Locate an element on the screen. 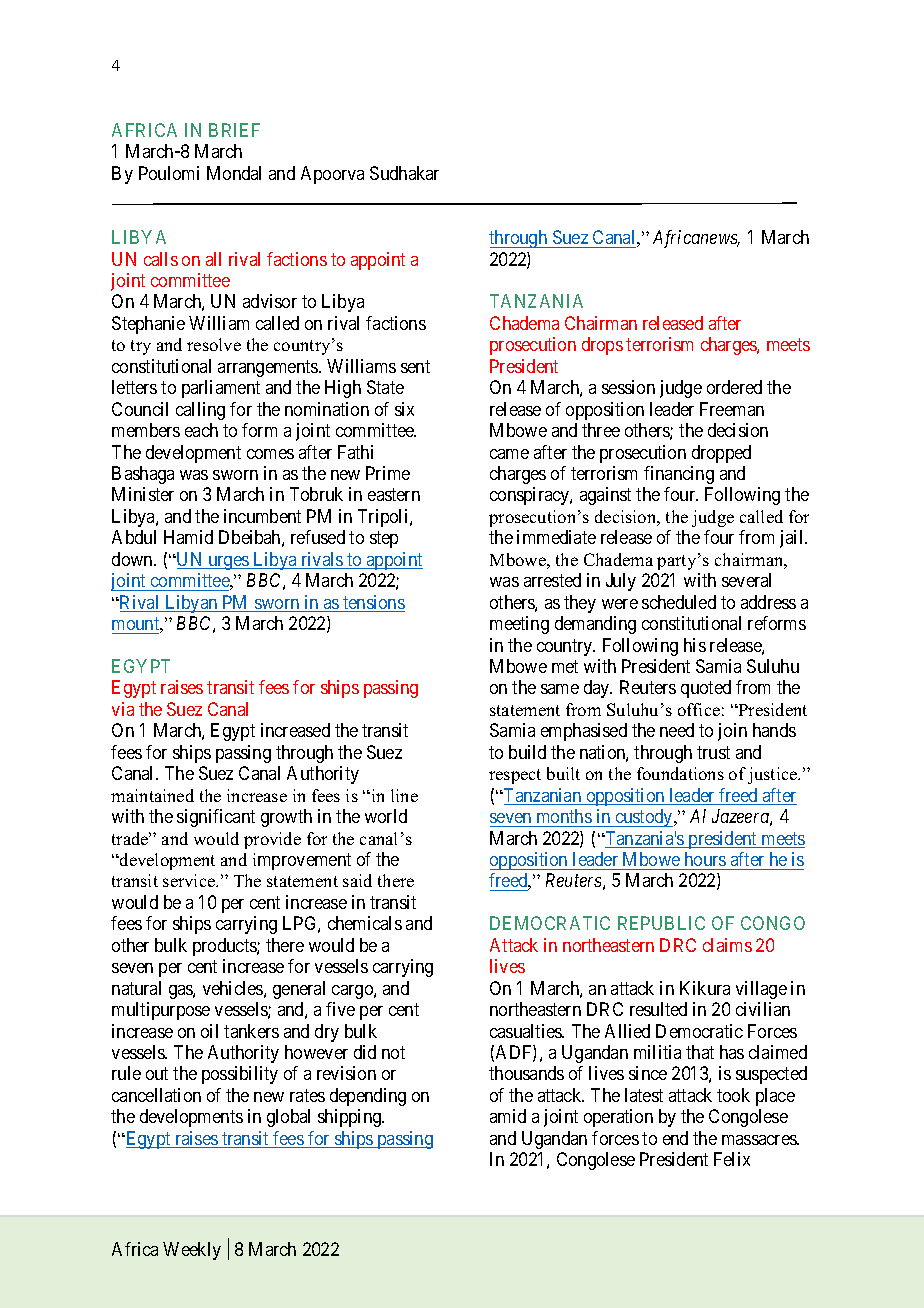  drops is located at coordinates (602, 346).
